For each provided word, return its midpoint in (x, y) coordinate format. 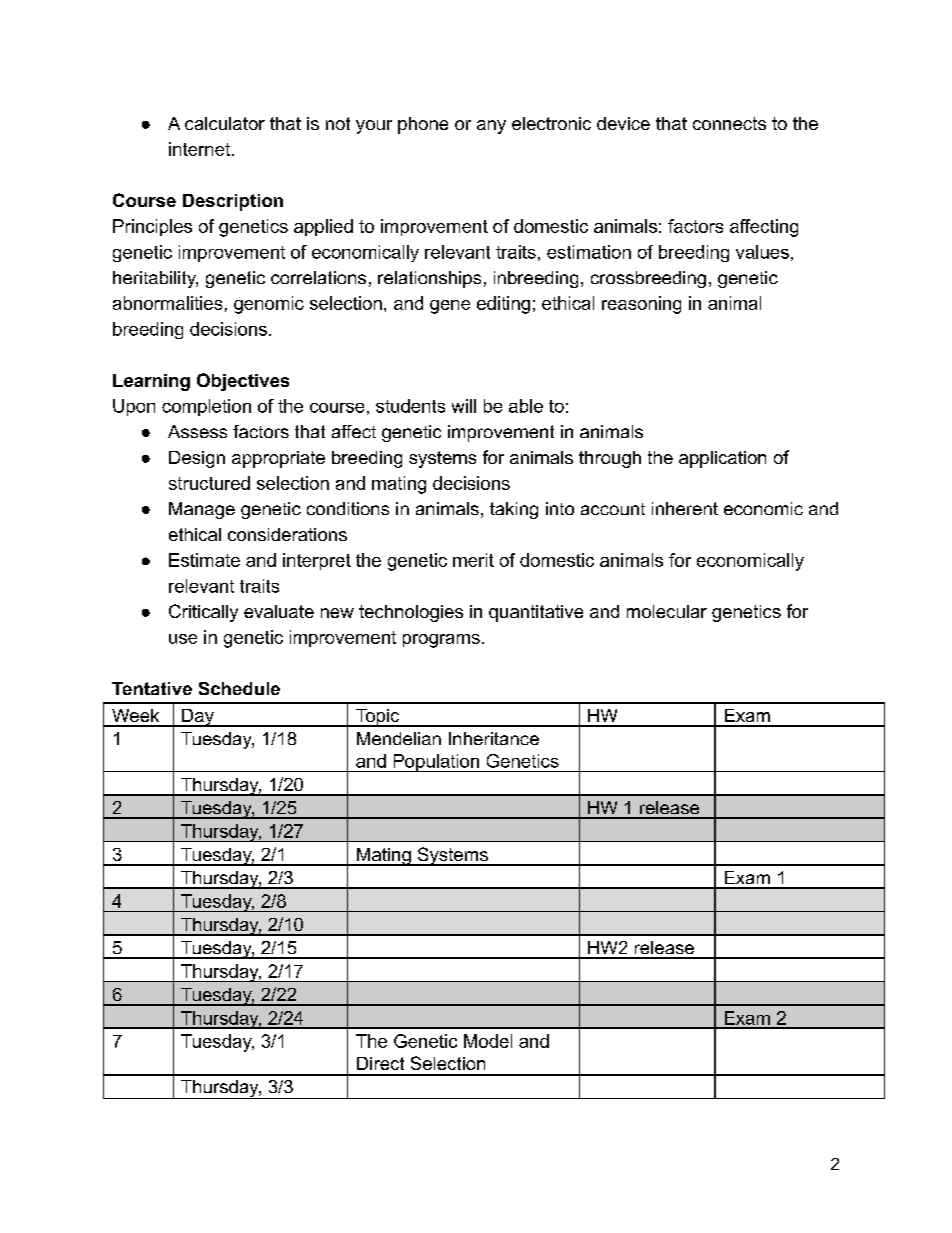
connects (729, 123)
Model (488, 1041)
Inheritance (494, 738)
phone (423, 125)
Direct (380, 1063)
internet (201, 149)
